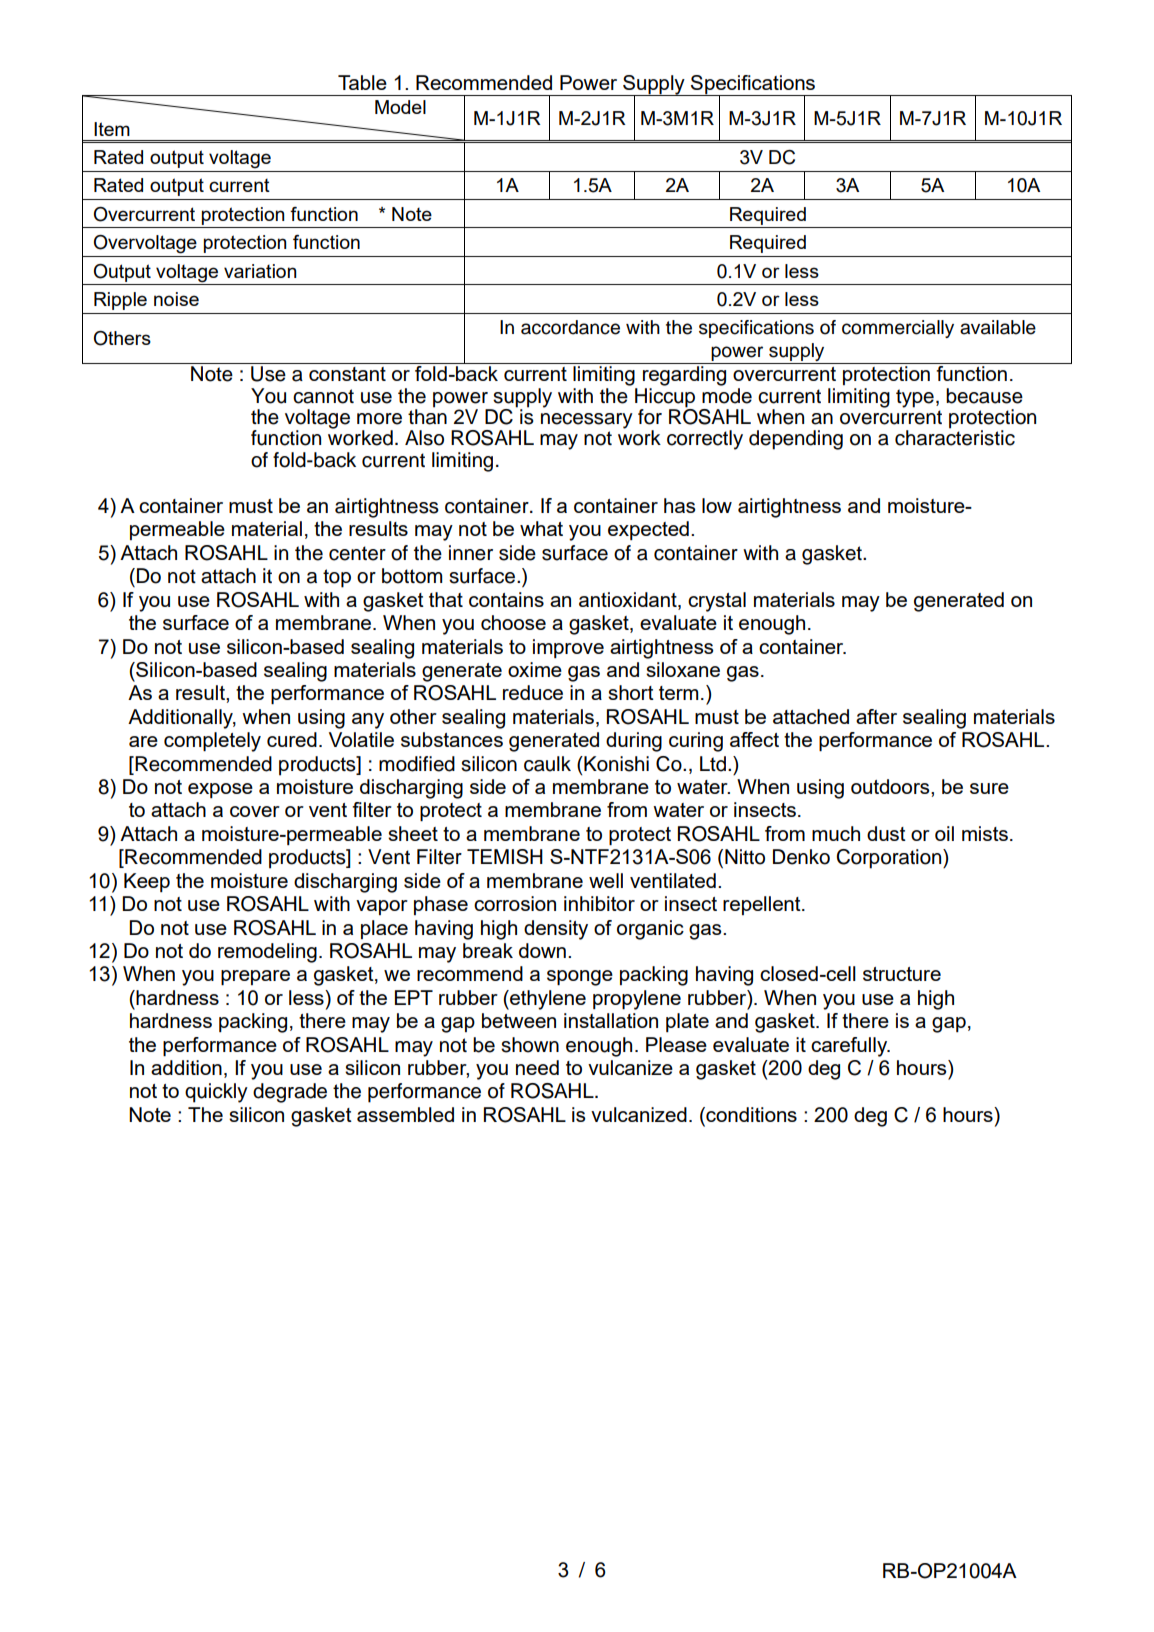 The height and width of the page is (1632, 1154). What do you see at coordinates (216, 1093) in the page?
I see `quickly` at bounding box center [216, 1093].
